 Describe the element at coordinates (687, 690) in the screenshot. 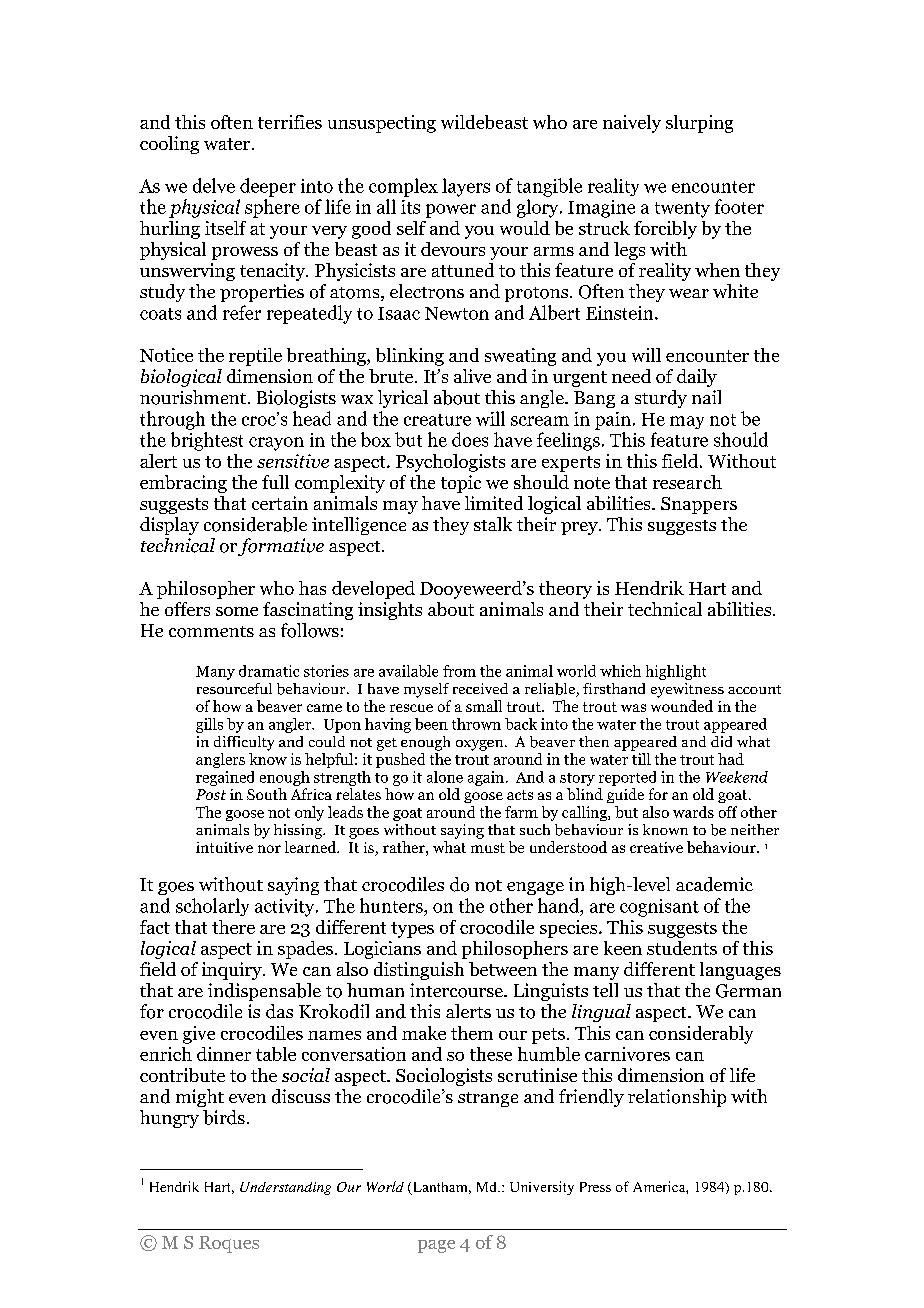

I see `eyewitness` at that location.
